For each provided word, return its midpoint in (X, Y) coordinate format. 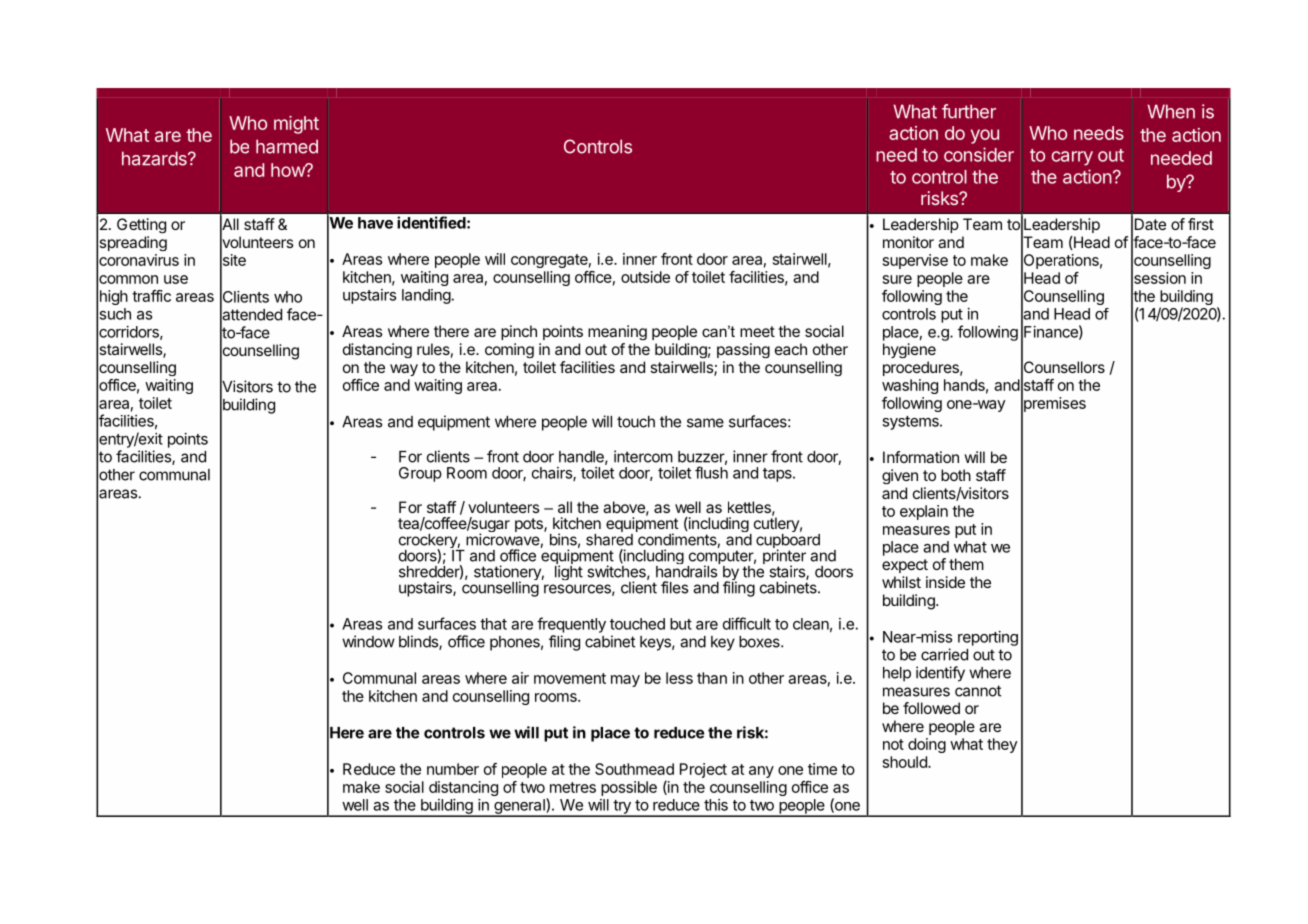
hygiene (909, 350)
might (296, 125)
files (674, 587)
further (969, 111)
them (966, 564)
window (368, 641)
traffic (151, 296)
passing (743, 350)
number (453, 769)
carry (1072, 158)
